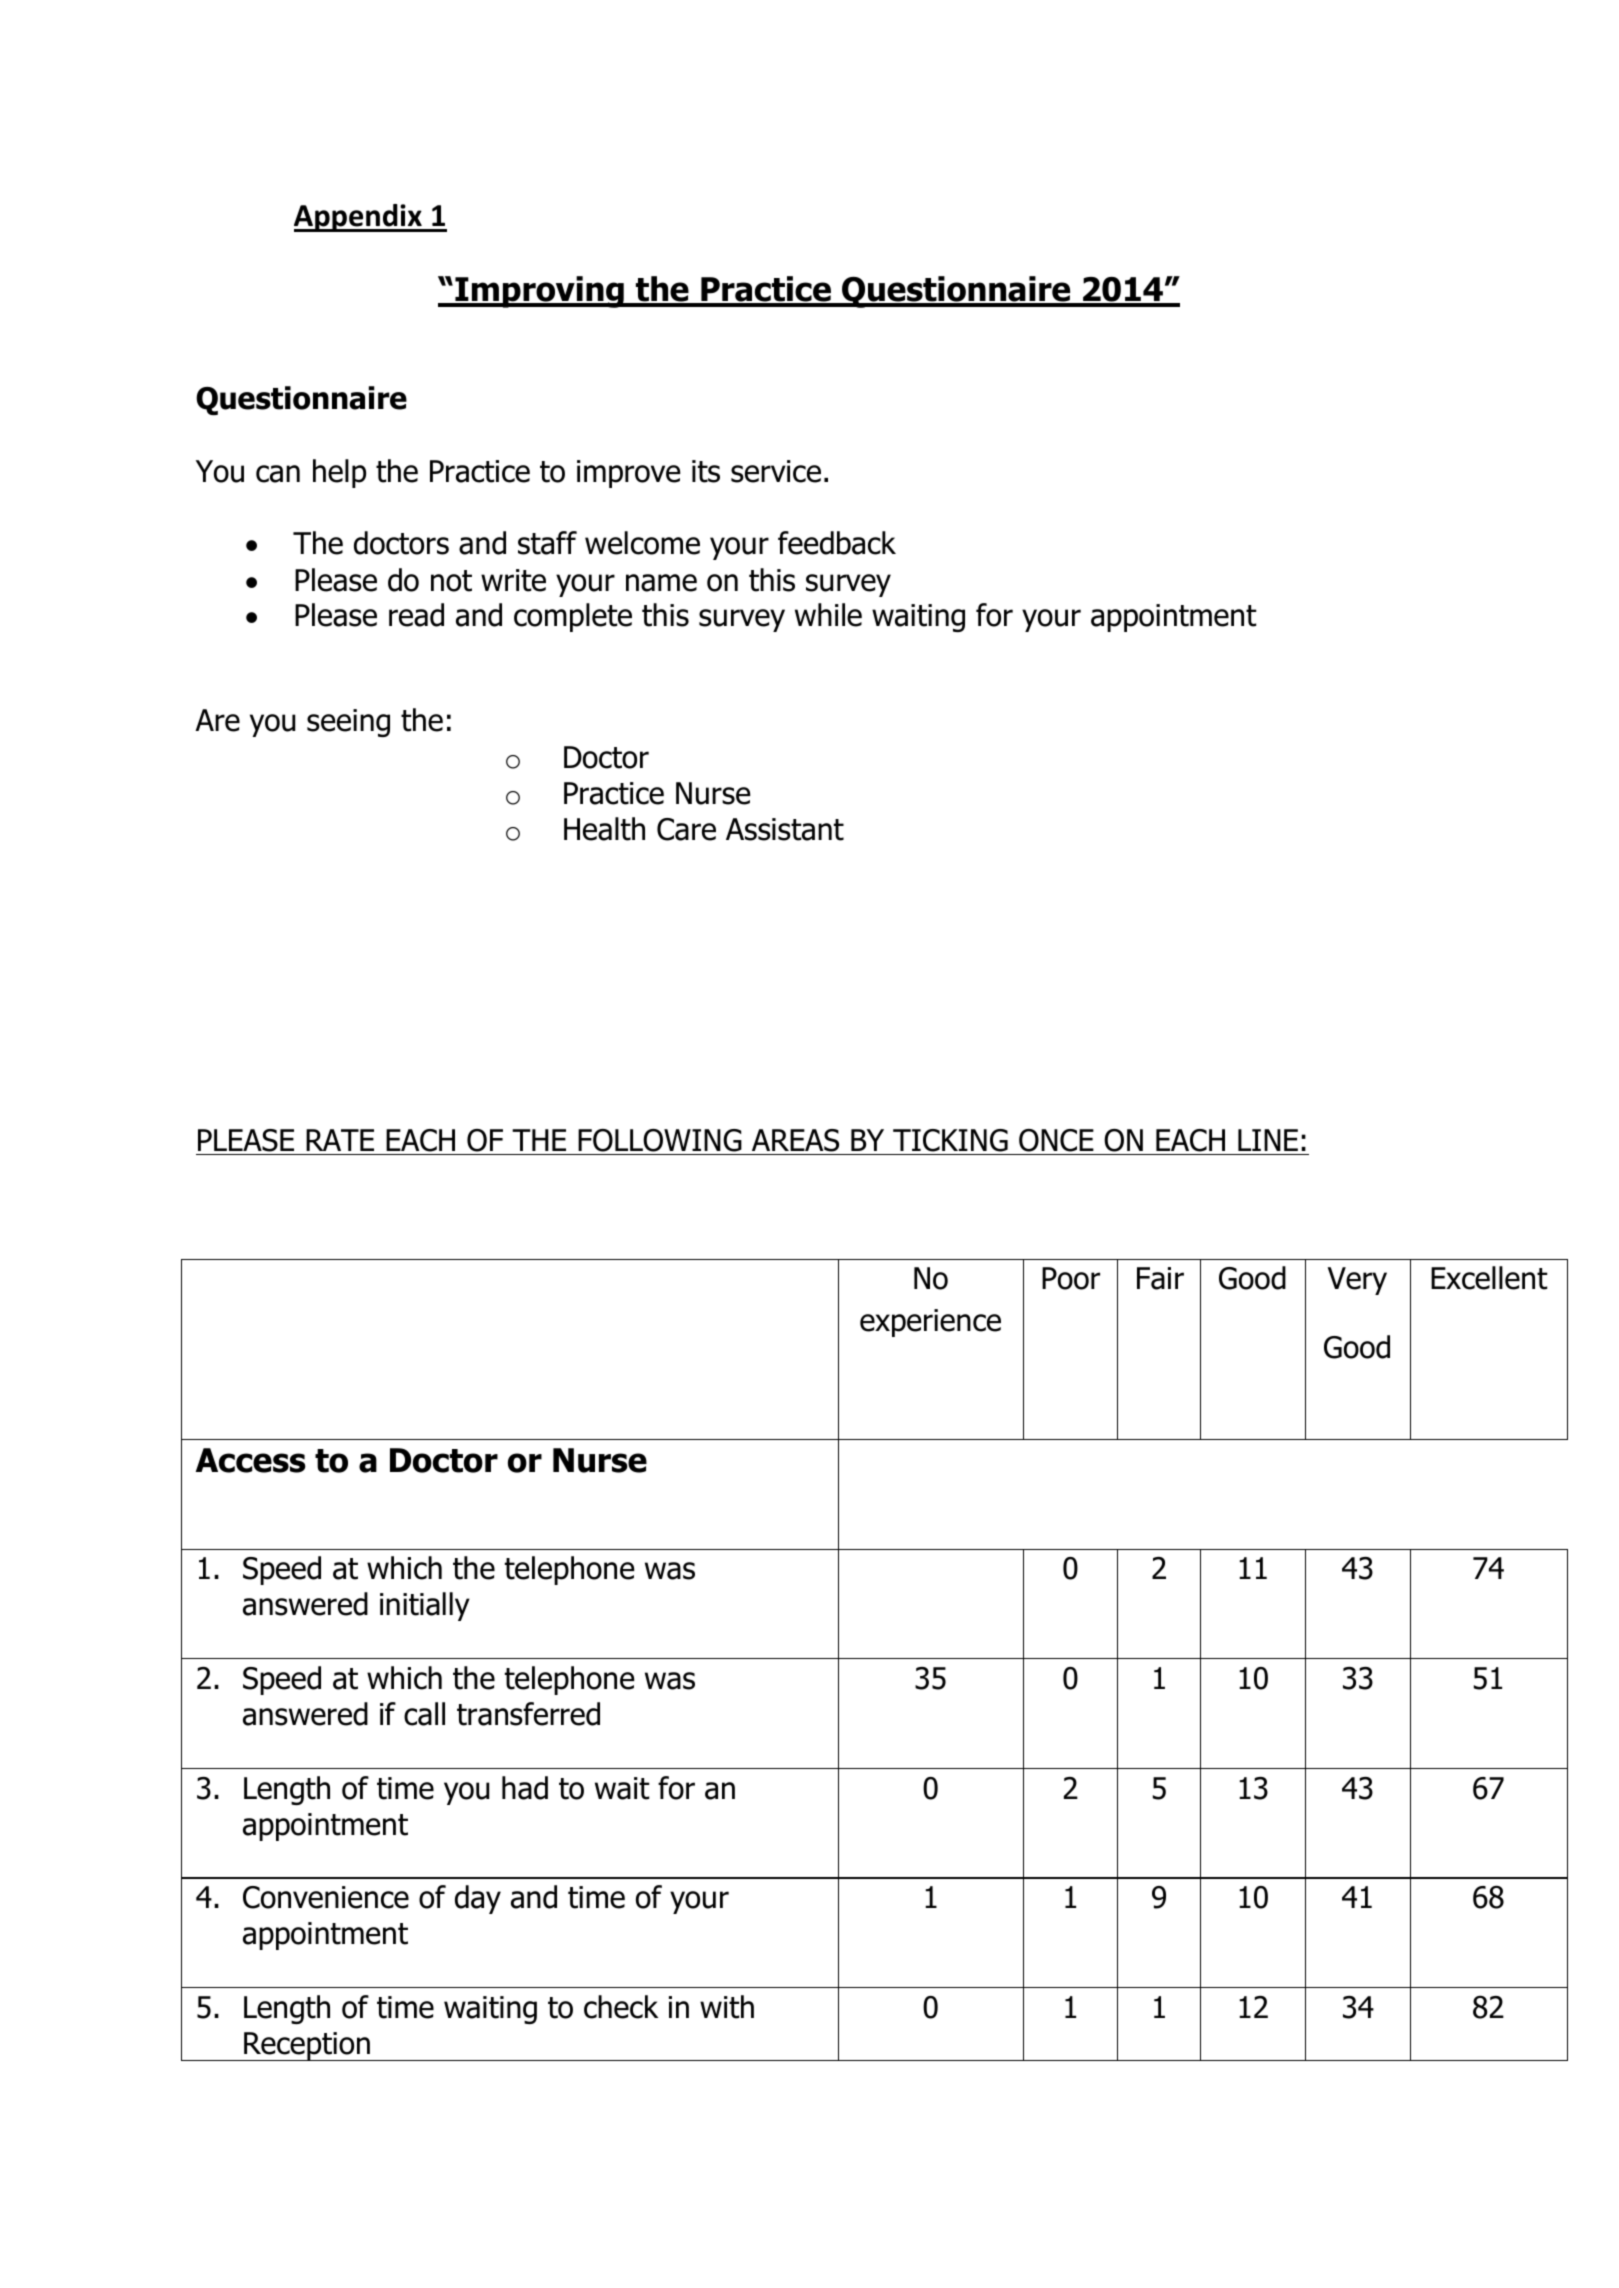 The width and height of the image is (1619, 2288). I want to click on feedback, so click(837, 543).
